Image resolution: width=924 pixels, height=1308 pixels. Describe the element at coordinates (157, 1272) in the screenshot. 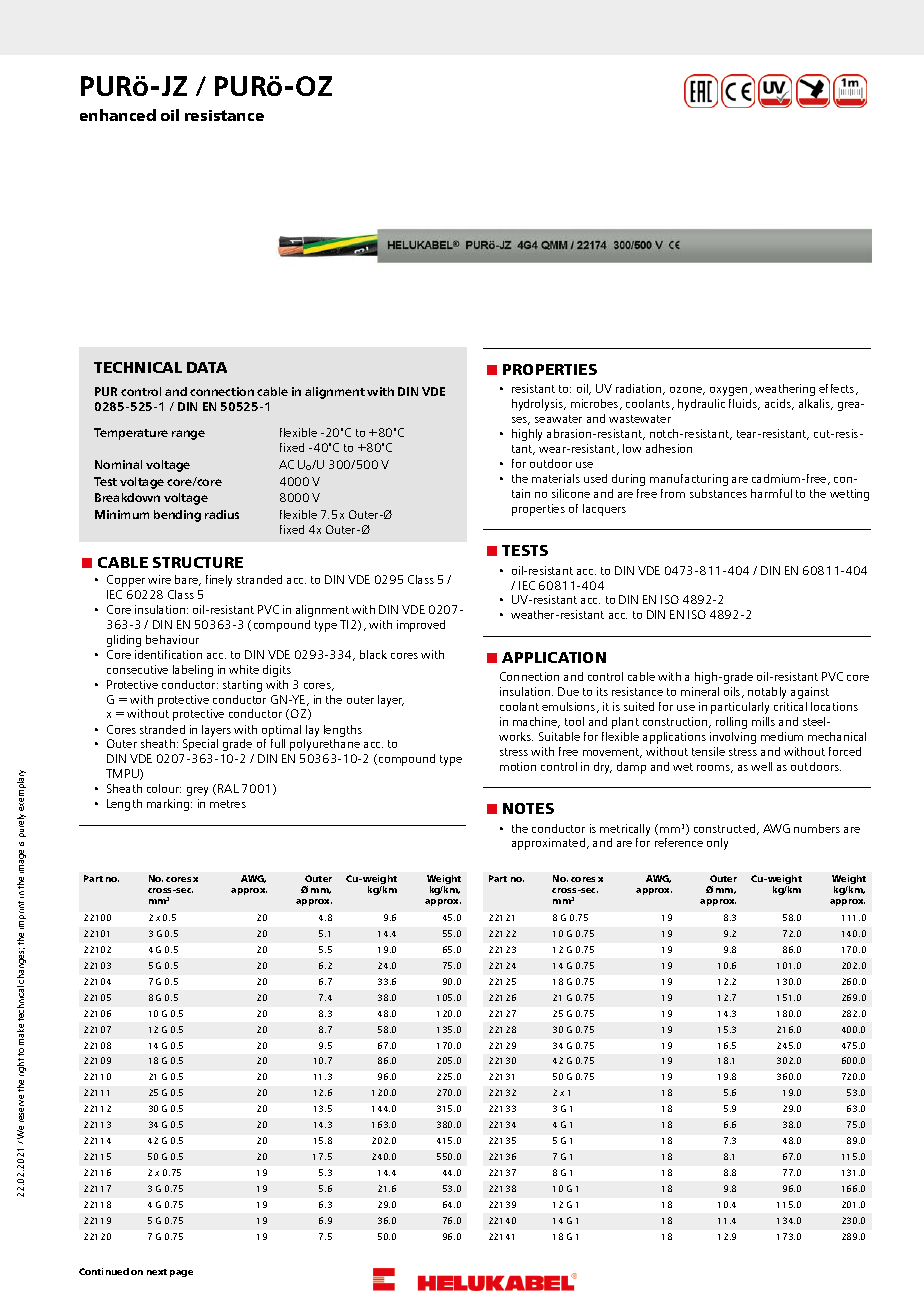

I see `next` at that location.
